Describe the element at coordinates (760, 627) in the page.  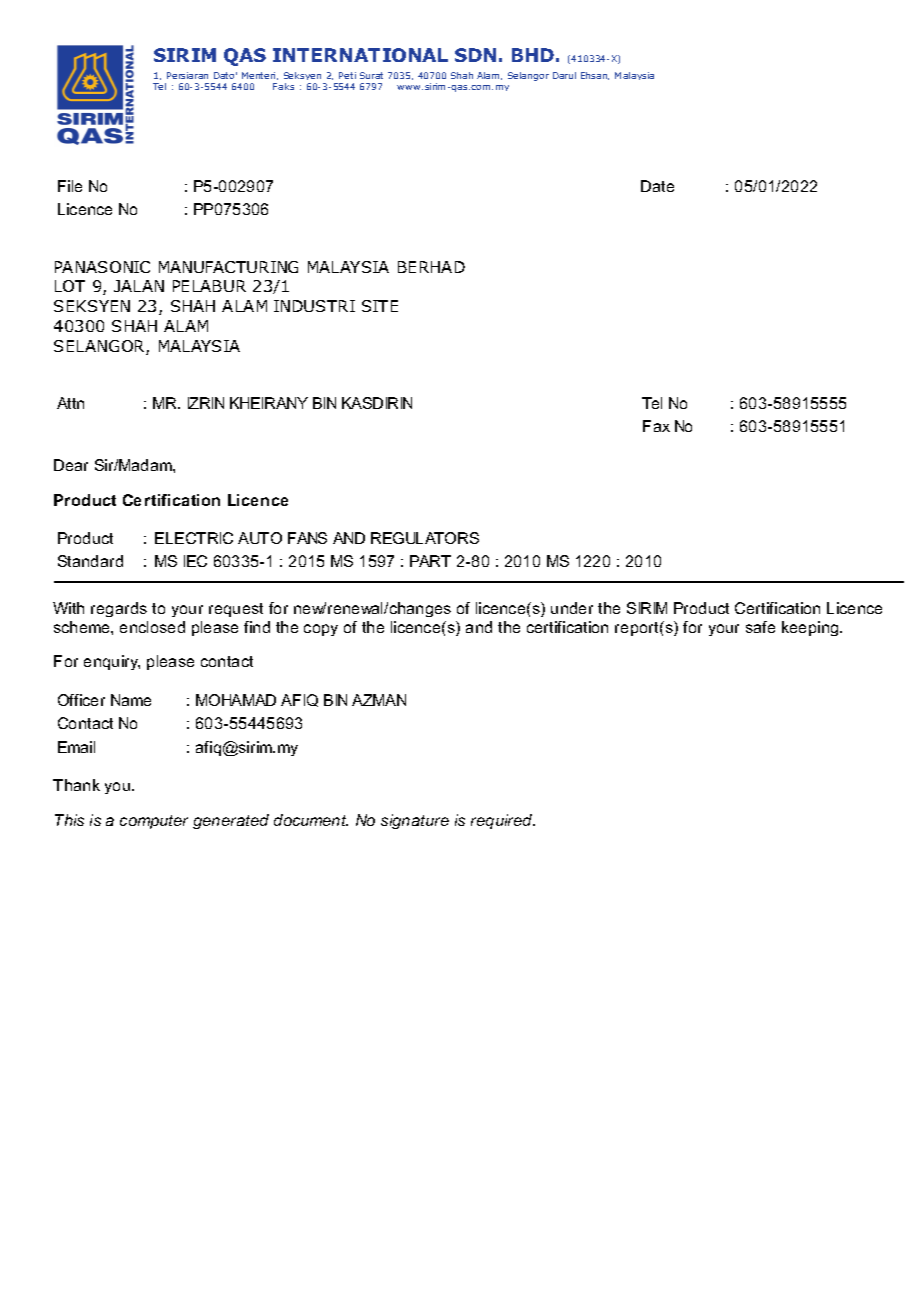
I see `safe` at that location.
